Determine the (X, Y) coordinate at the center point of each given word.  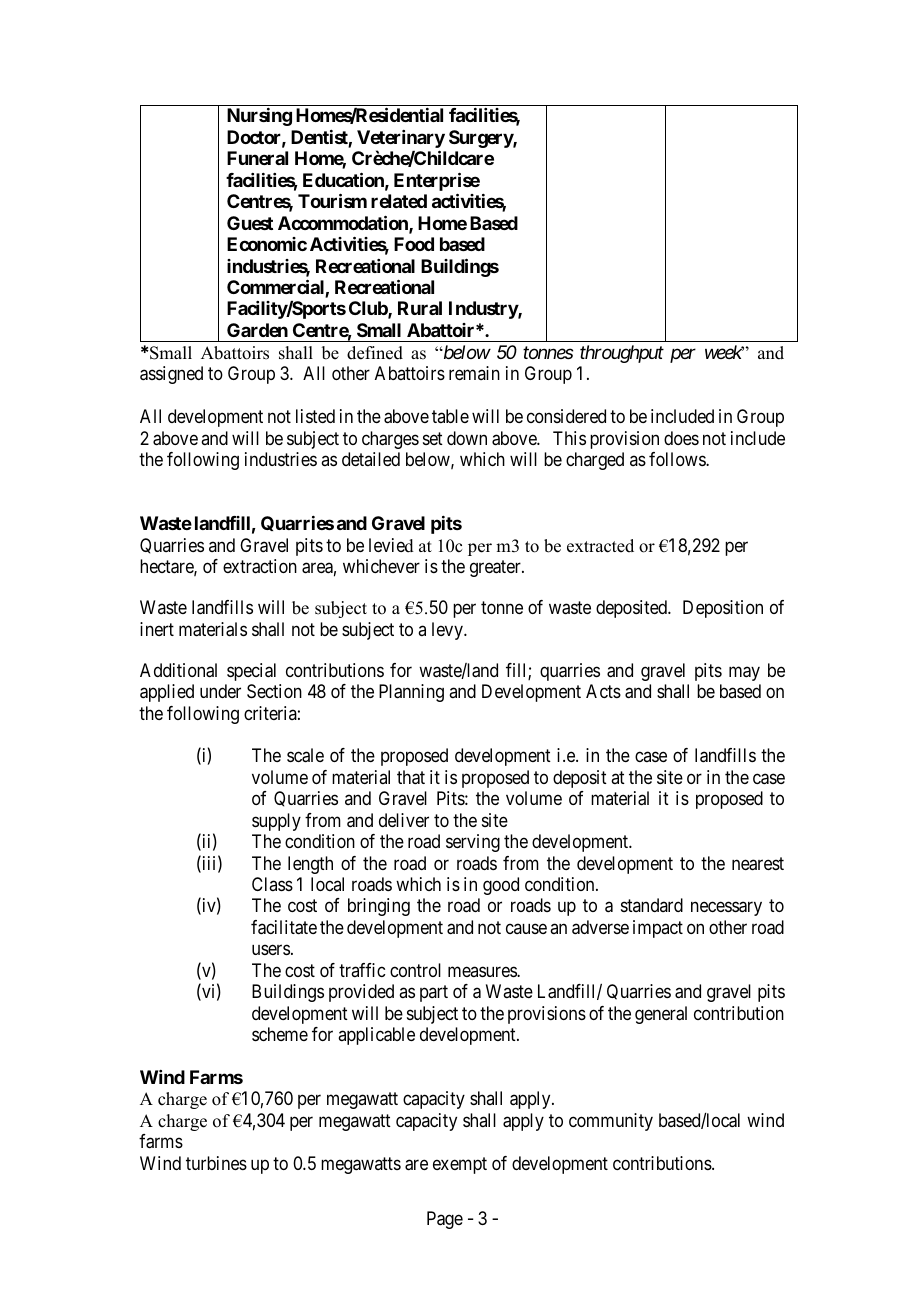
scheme (280, 1034)
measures (483, 971)
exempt (460, 1165)
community (611, 1122)
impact (658, 929)
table (450, 416)
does (681, 438)
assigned (171, 375)
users (271, 950)
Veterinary (401, 140)
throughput (622, 354)
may (744, 673)
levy (448, 631)
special (251, 672)
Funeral (257, 158)
